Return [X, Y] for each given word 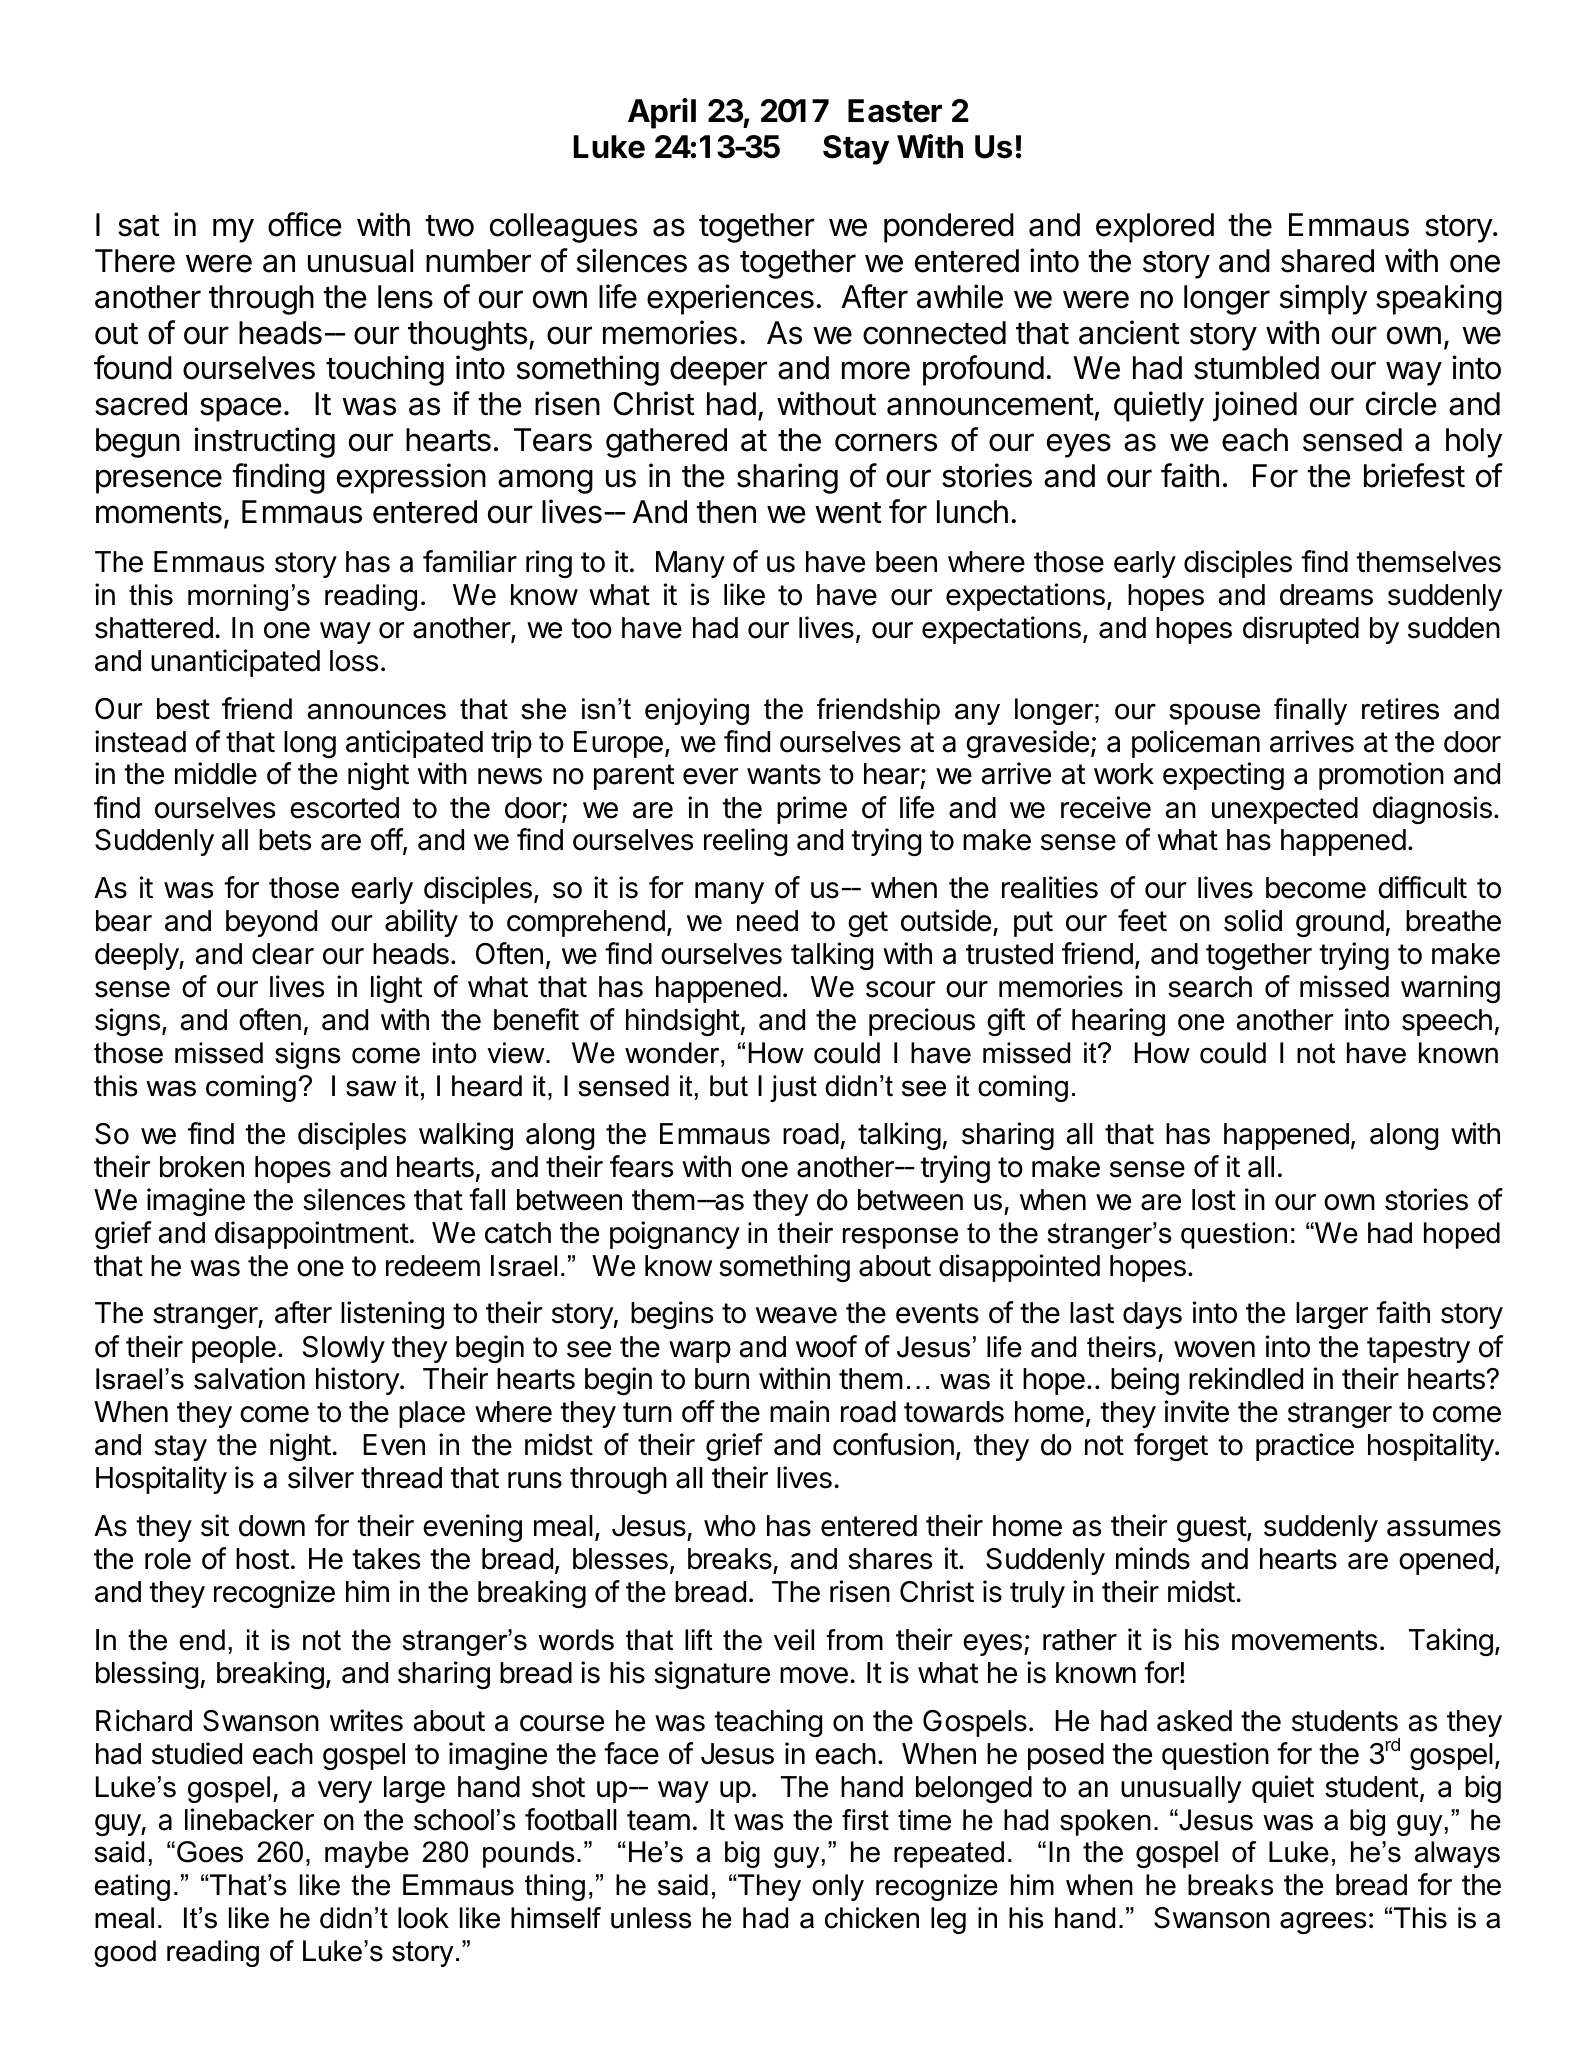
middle [216, 773]
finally [1310, 711]
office [305, 224]
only [838, 1887]
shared [1327, 261]
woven [1214, 1349]
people [234, 1349]
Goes [210, 1852]
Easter [895, 111]
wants [784, 774]
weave [796, 1315]
